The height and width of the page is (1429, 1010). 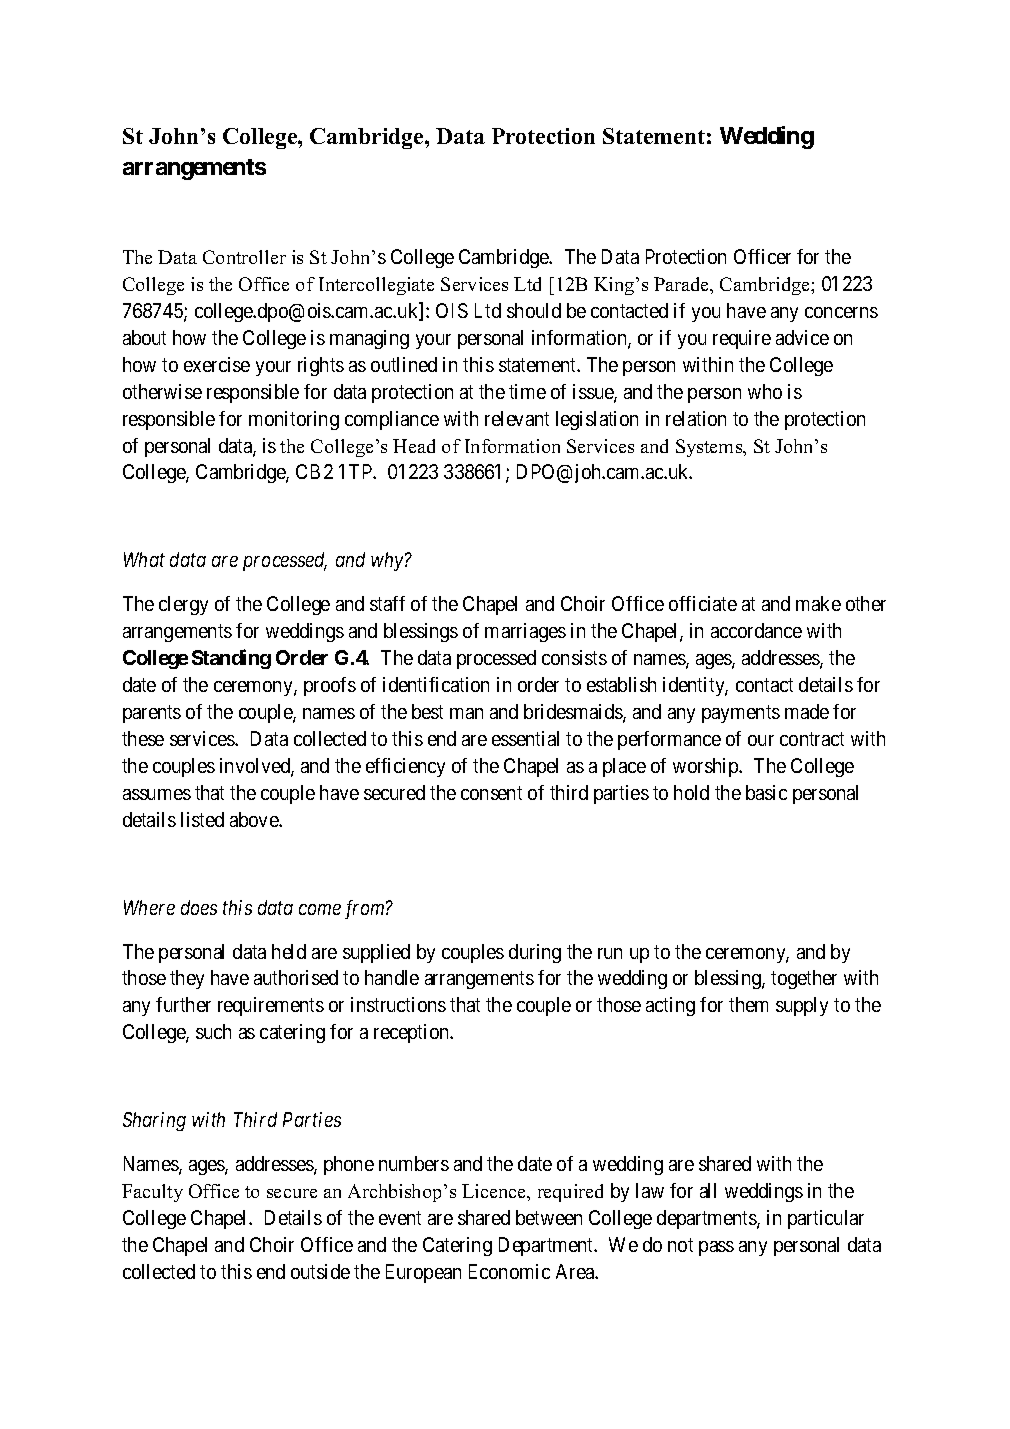 I want to click on What, so click(x=144, y=559).
